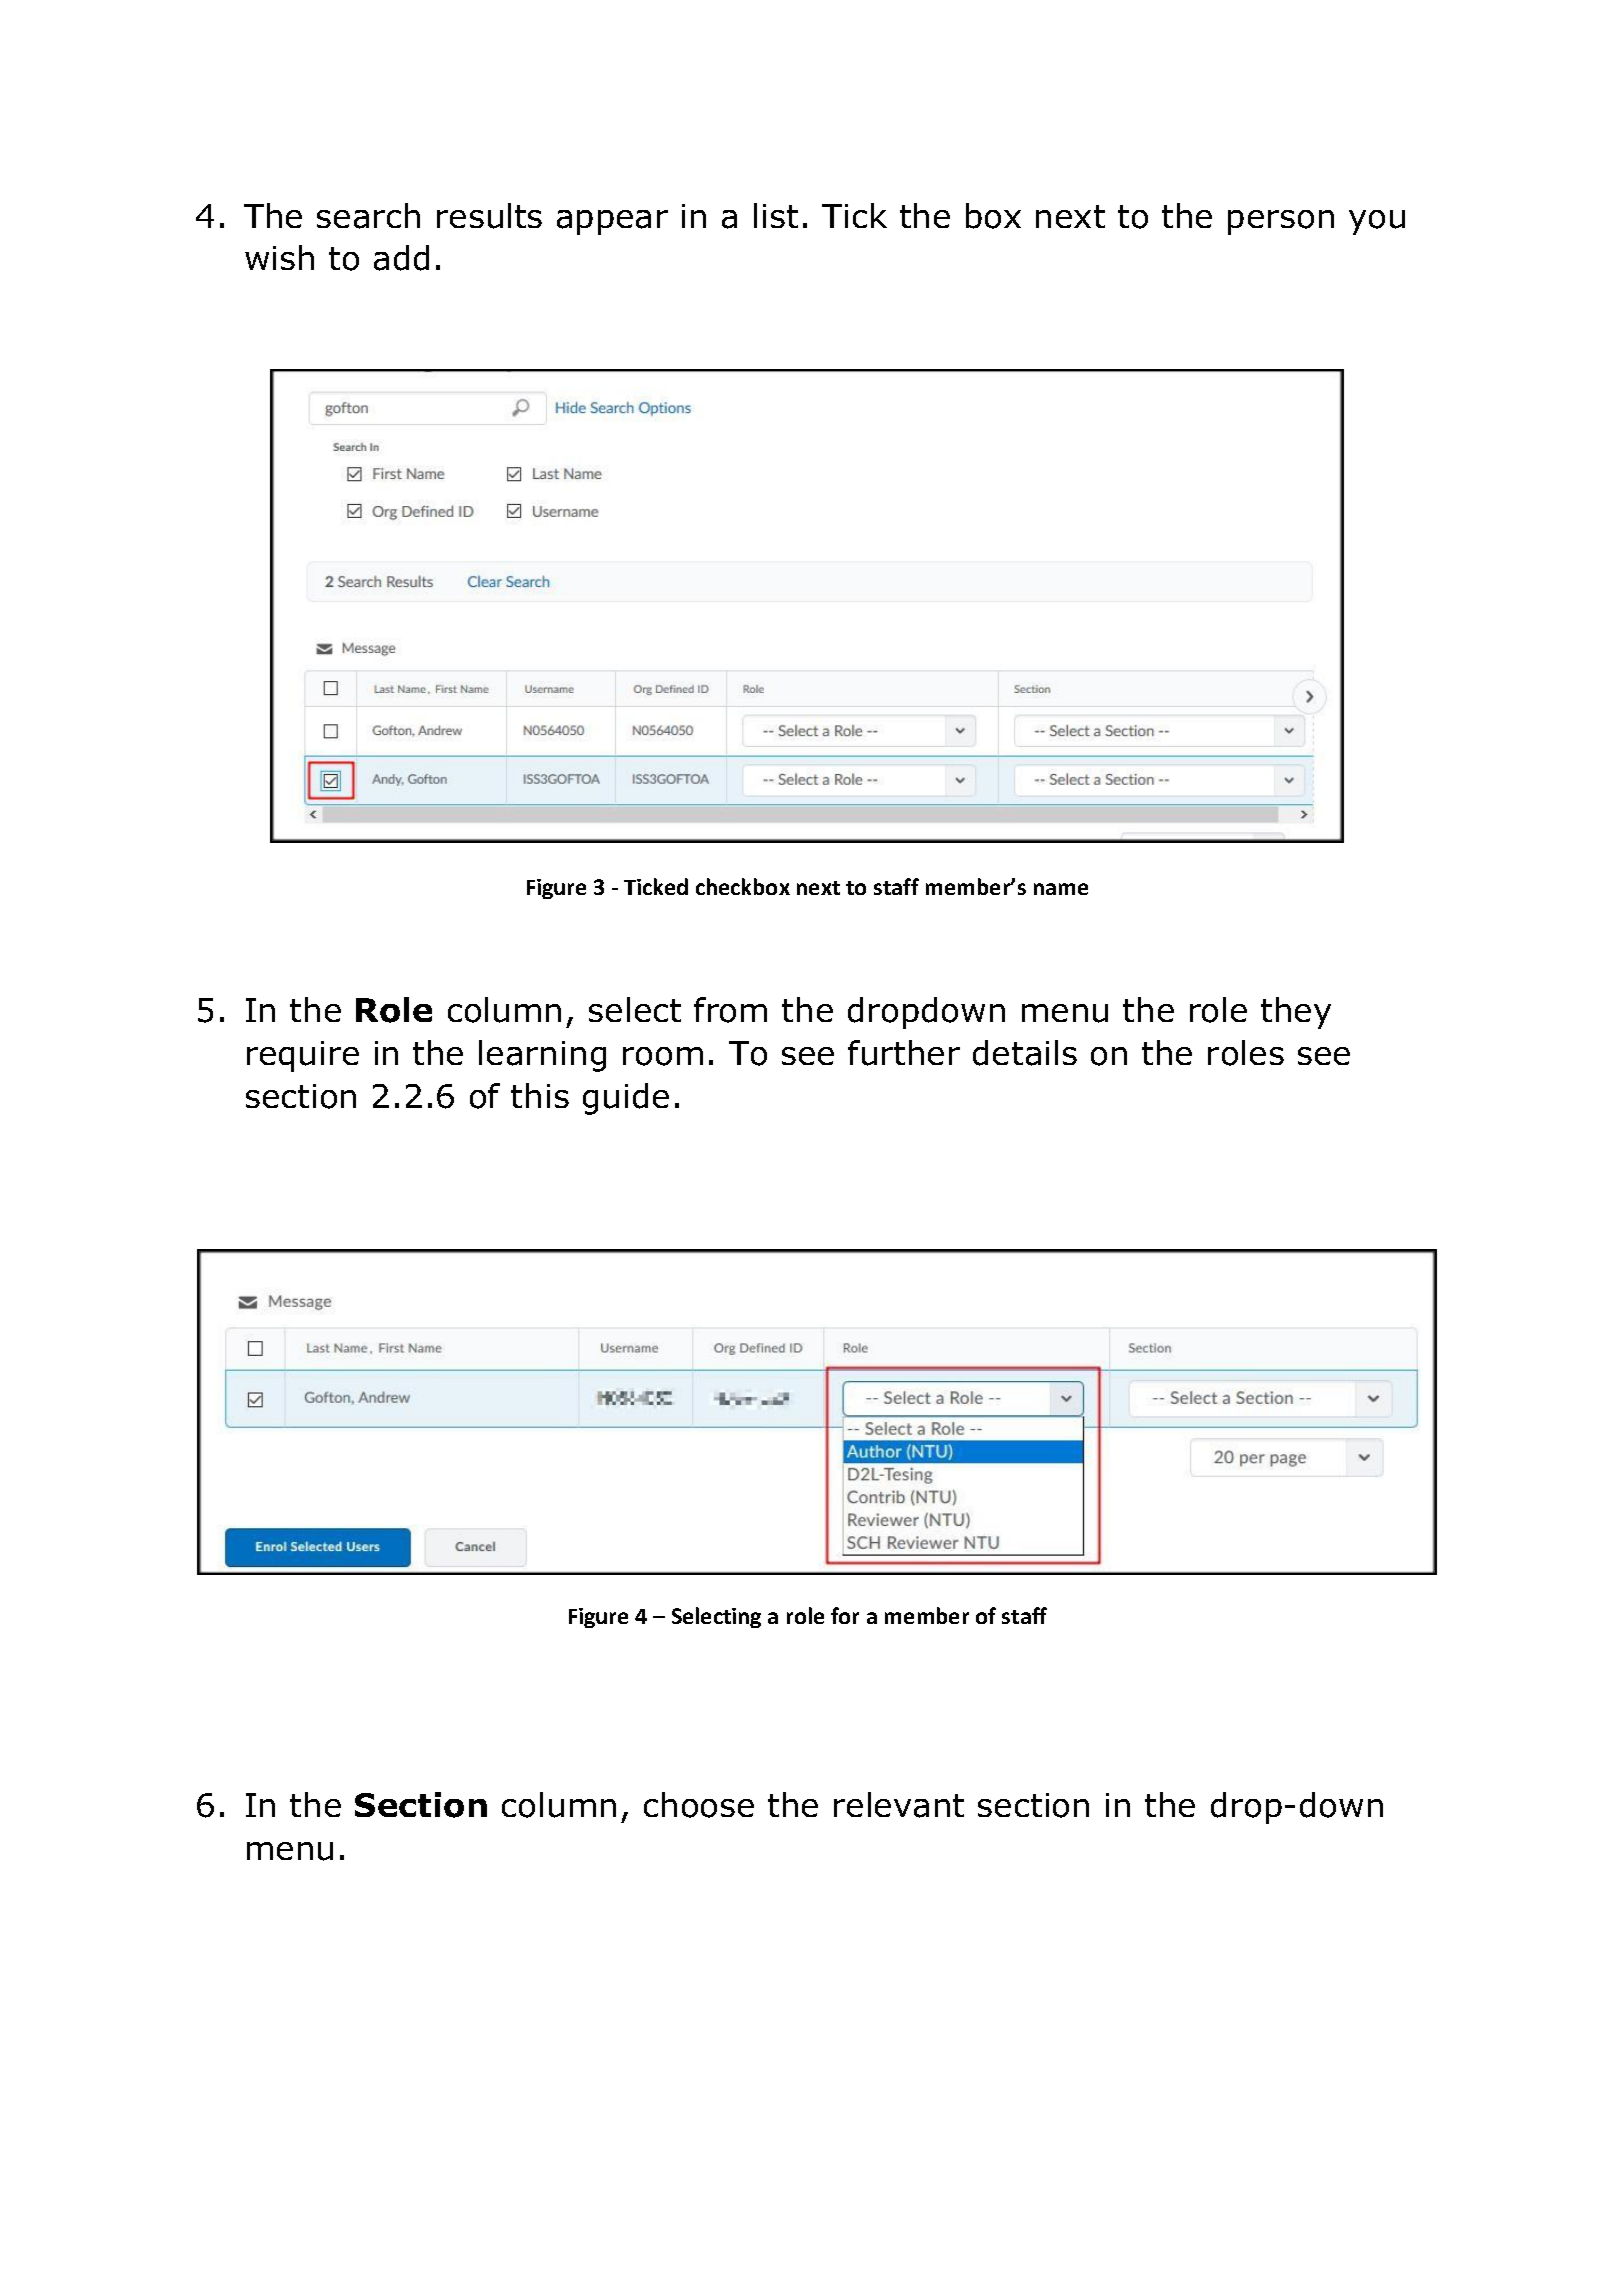 This document has height=2284, width=1615. What do you see at coordinates (899, 1805) in the document?
I see `relevant` at bounding box center [899, 1805].
